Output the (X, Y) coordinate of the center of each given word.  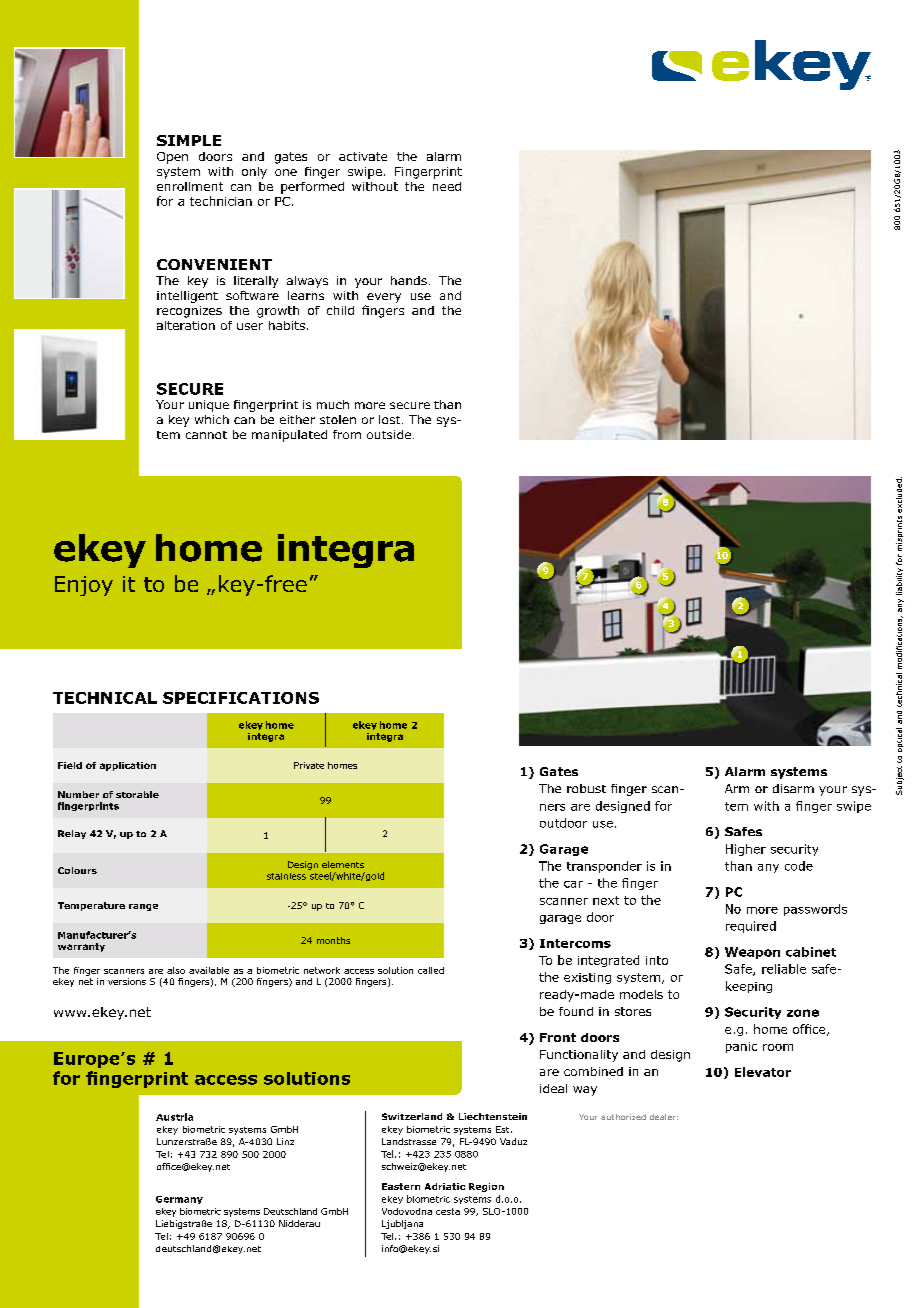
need (447, 186)
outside (389, 434)
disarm (793, 788)
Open (172, 158)
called (431, 970)
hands (409, 280)
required (751, 927)
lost (391, 419)
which (212, 419)
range (143, 907)
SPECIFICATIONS (241, 698)
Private (309, 765)
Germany (179, 1200)
